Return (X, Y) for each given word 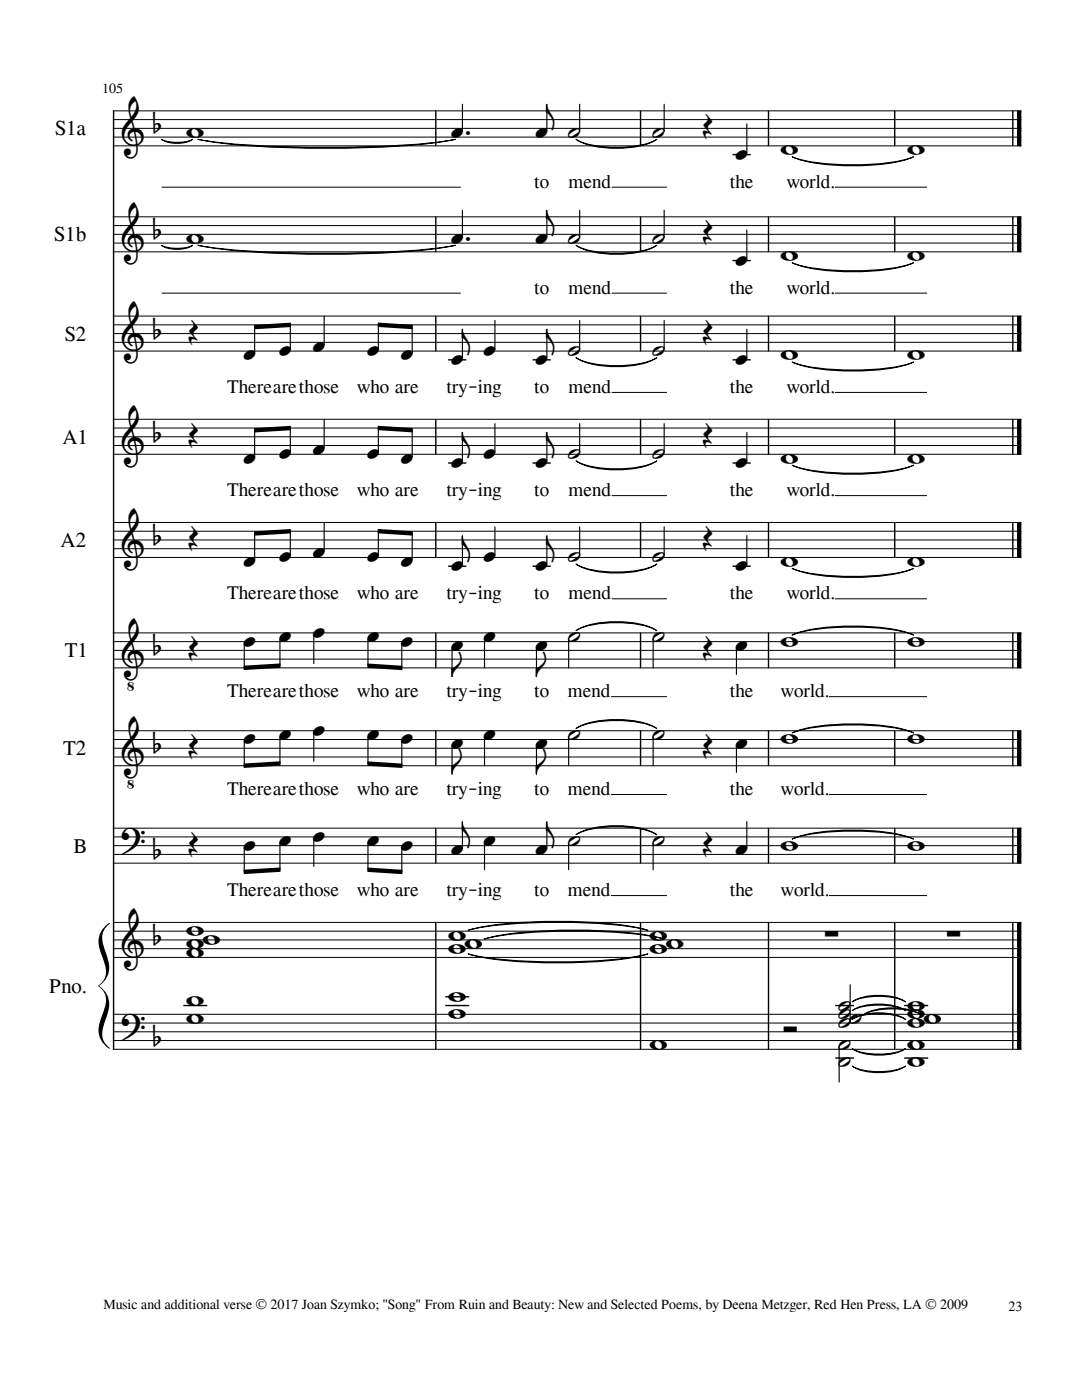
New (571, 1304)
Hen (852, 1304)
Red (825, 1304)
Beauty (533, 1305)
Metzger (786, 1305)
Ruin (472, 1304)
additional (192, 1304)
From (440, 1304)
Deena (740, 1304)
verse (237, 1306)
